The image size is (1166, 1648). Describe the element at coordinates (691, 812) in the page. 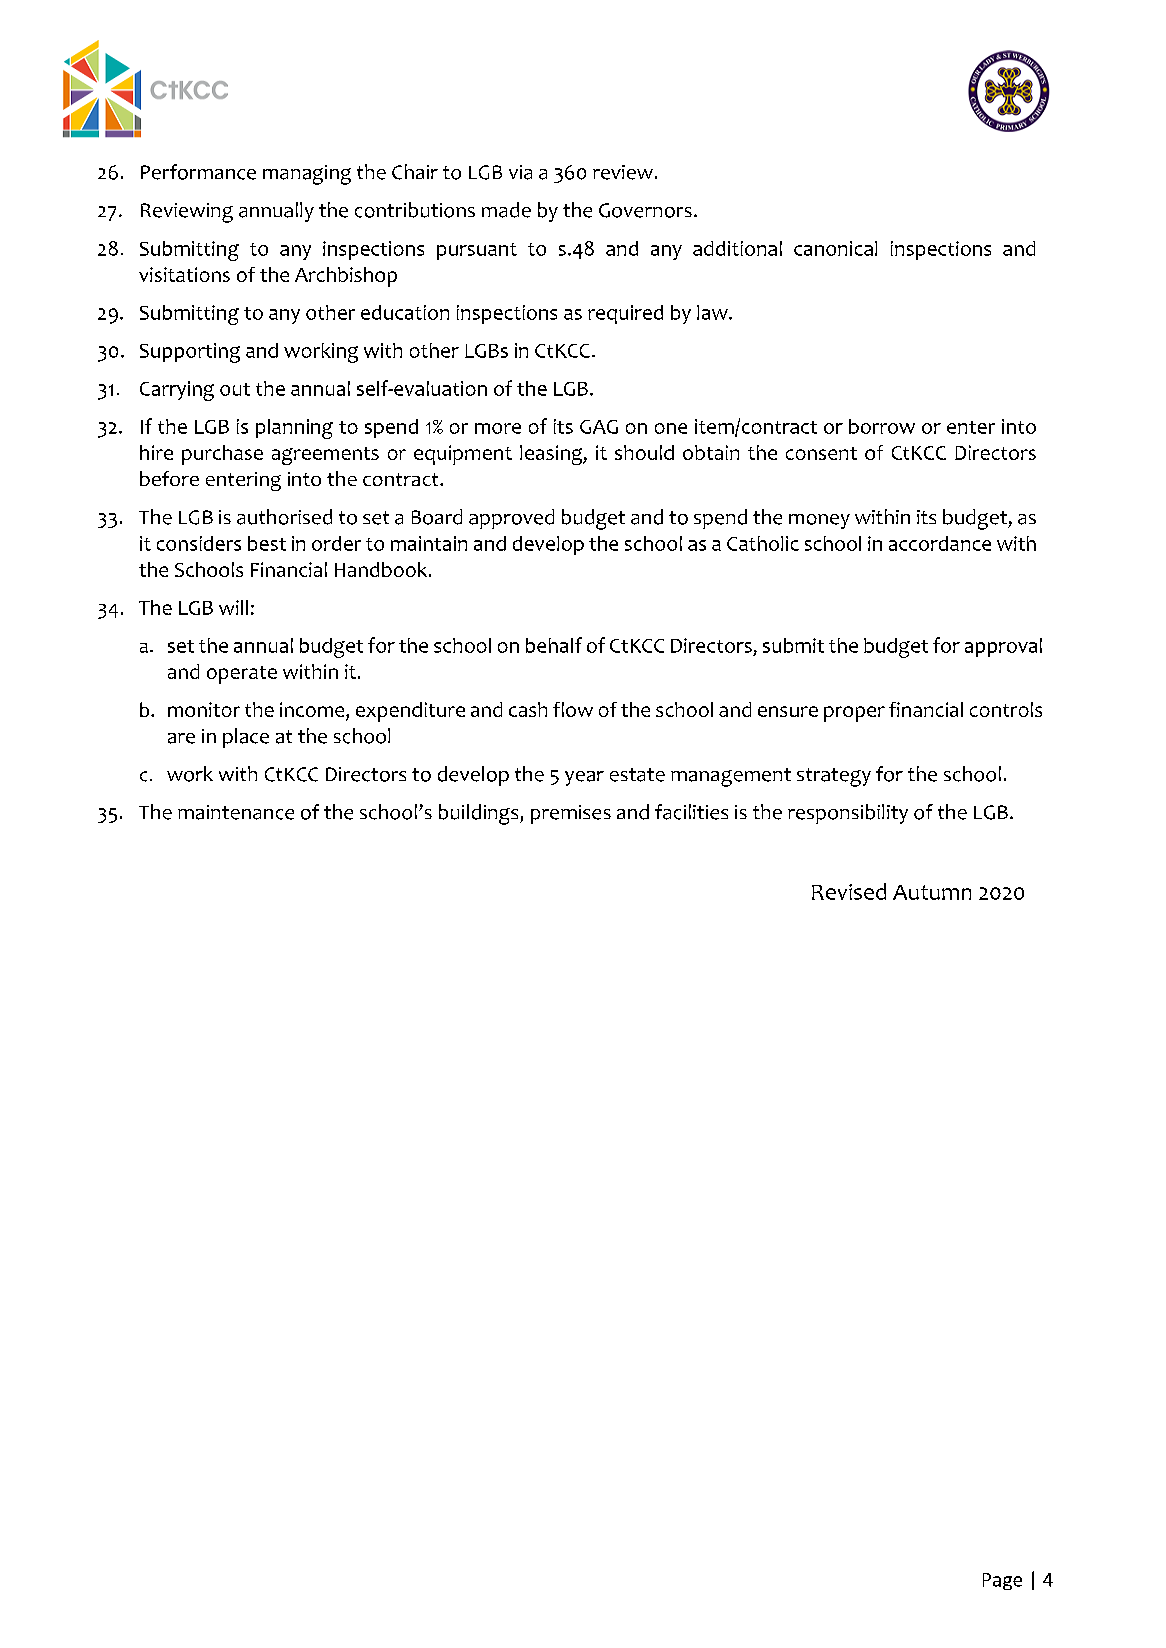

I see `facilities` at that location.
